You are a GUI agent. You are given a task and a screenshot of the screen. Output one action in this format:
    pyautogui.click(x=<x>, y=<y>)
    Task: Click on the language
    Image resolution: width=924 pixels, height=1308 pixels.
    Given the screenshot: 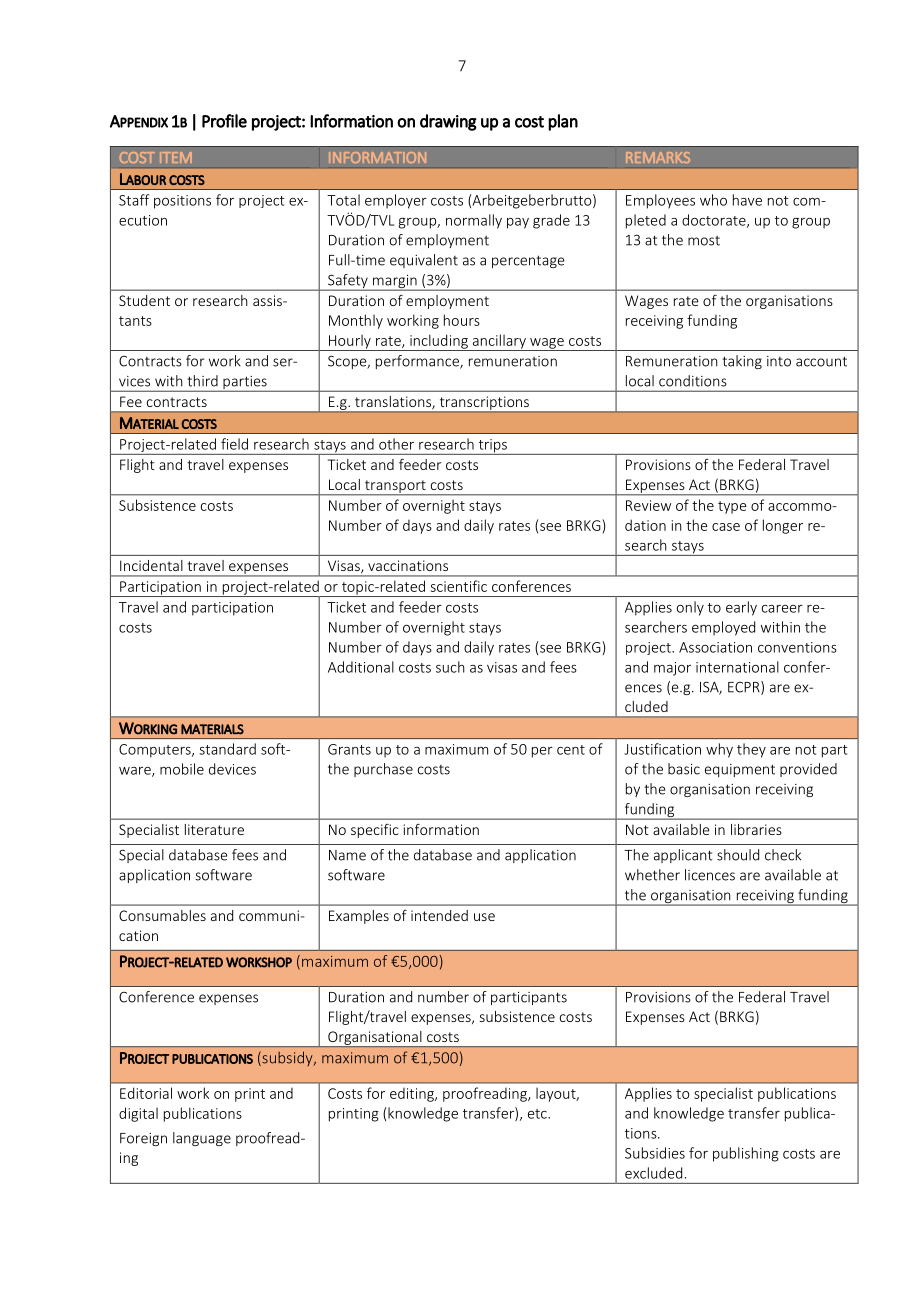 What is the action you would take?
    pyautogui.click(x=202, y=1139)
